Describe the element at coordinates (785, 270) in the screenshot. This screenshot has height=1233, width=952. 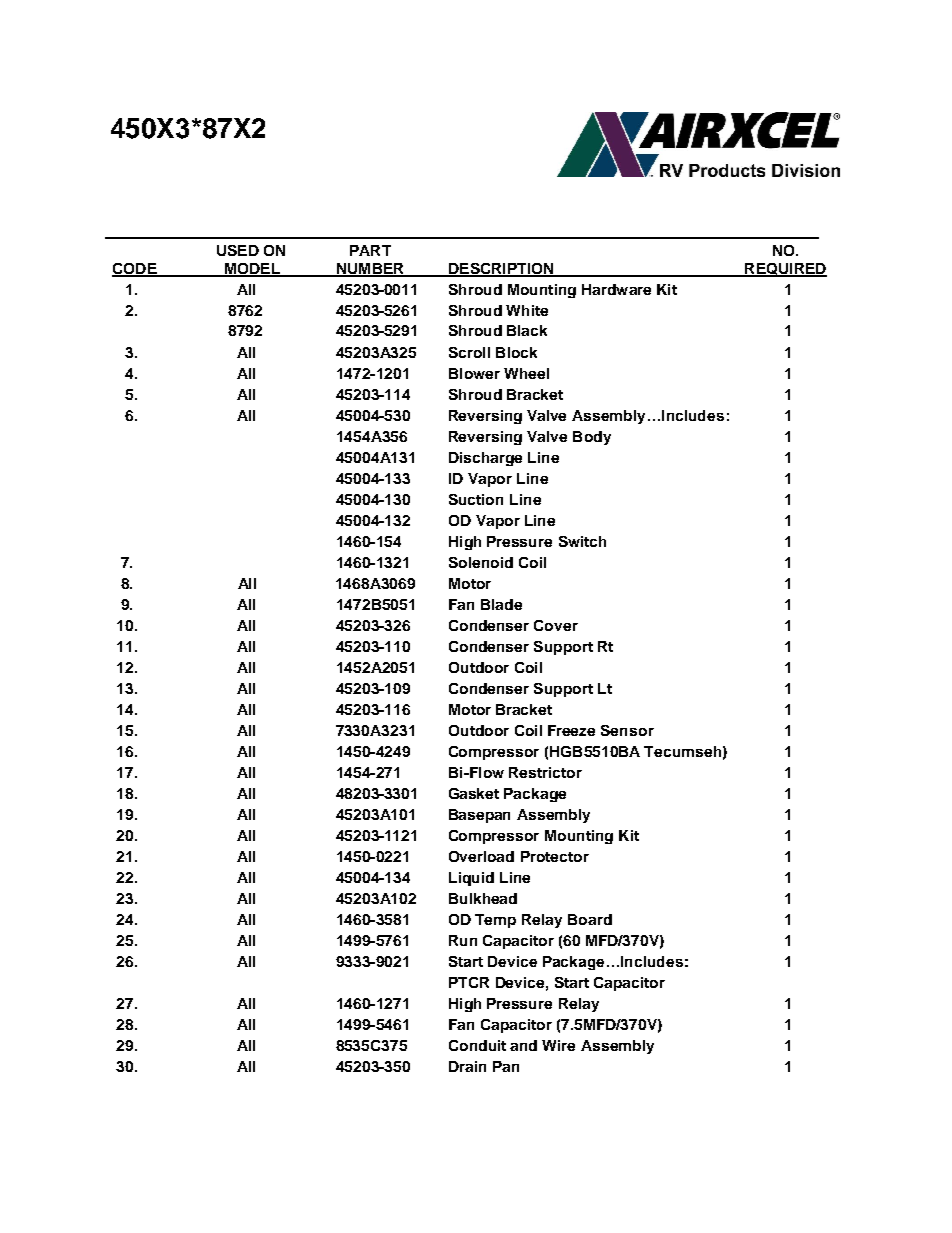
I see `REQUIRED` at that location.
